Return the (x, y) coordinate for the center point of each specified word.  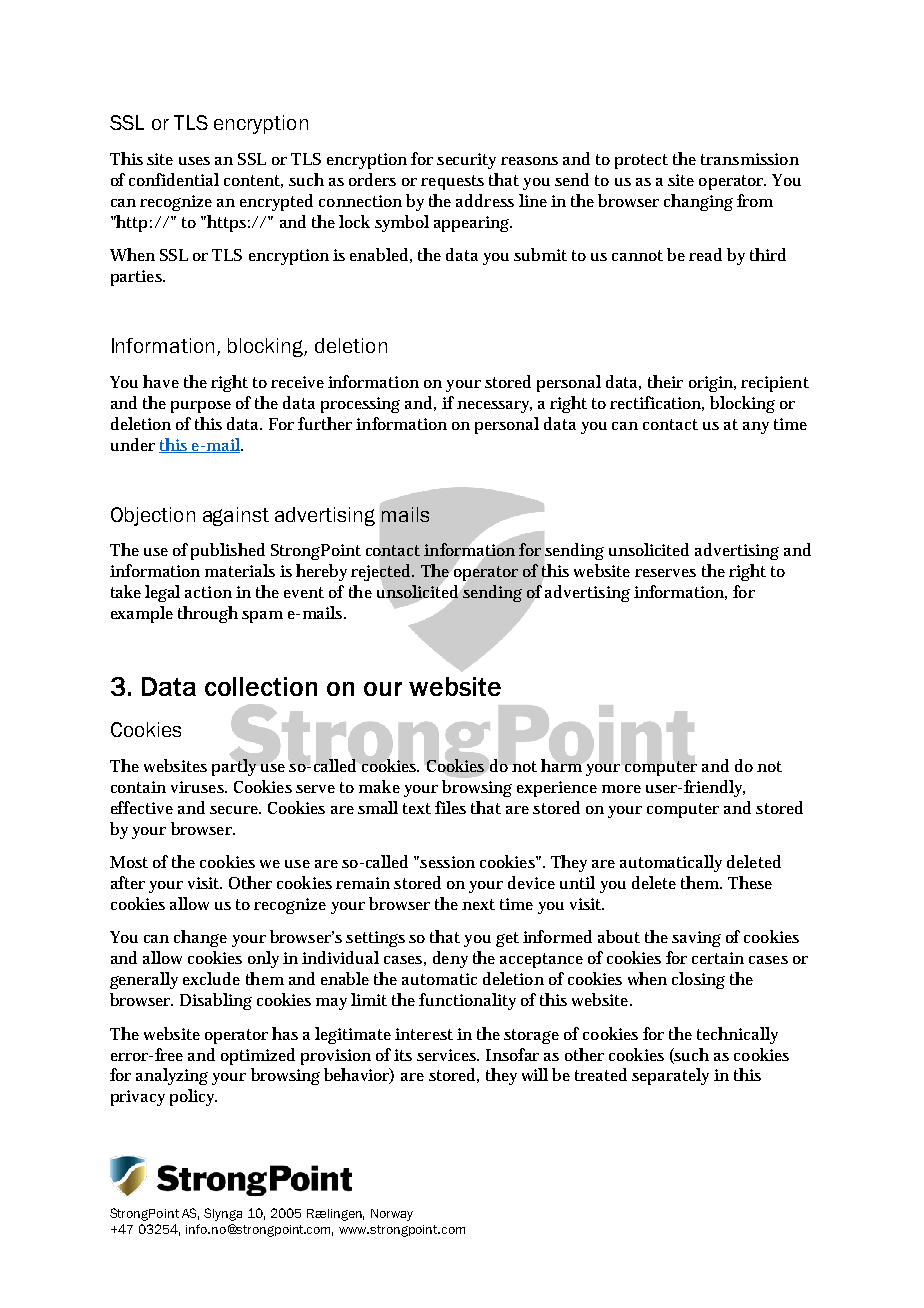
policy (193, 1097)
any (756, 428)
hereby (321, 572)
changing (698, 202)
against (236, 516)
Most (129, 862)
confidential (174, 179)
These (750, 882)
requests (452, 182)
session (446, 862)
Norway (392, 1215)
